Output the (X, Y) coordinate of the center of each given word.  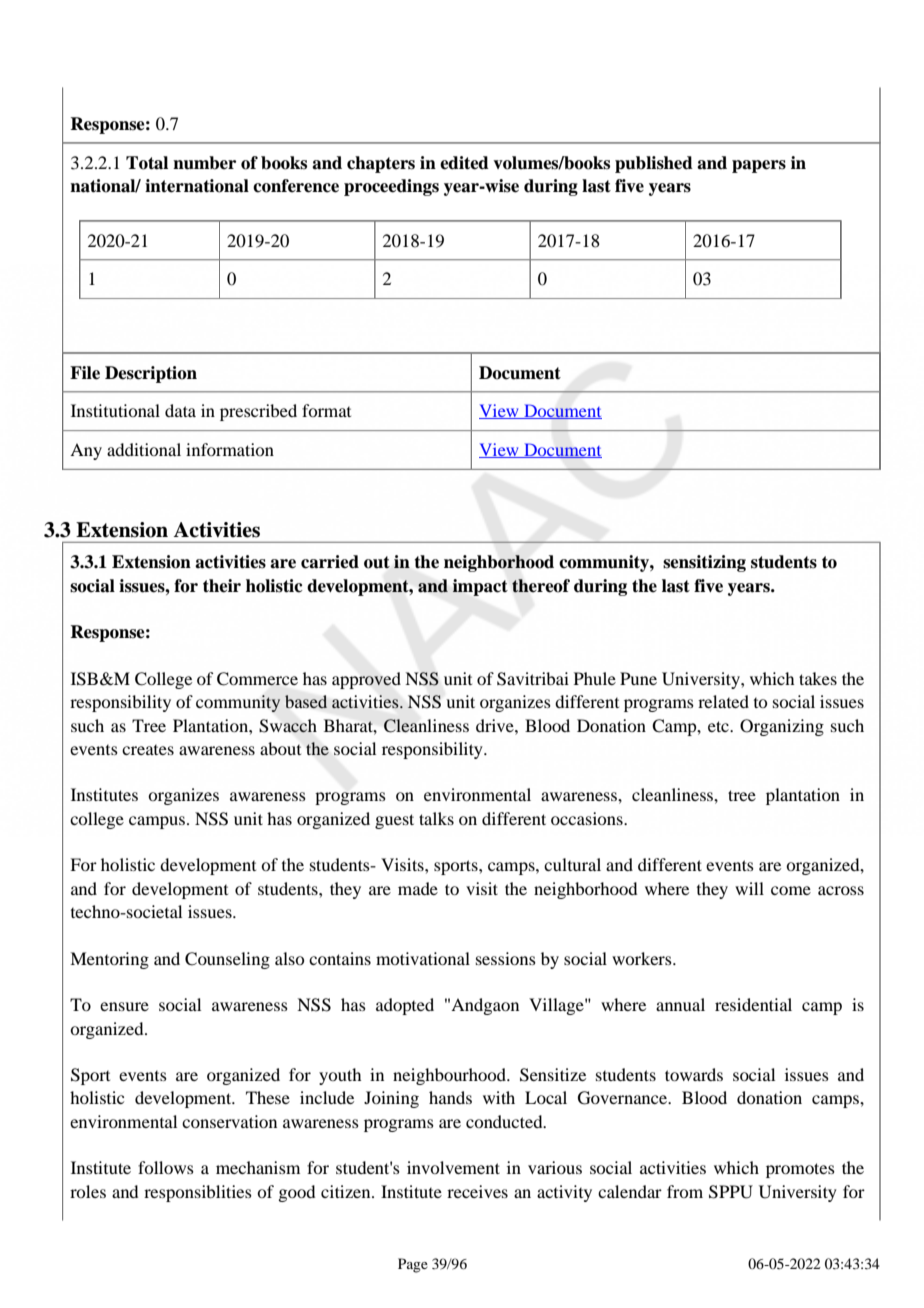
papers (759, 166)
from (685, 1191)
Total (147, 163)
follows (166, 1167)
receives (477, 1191)
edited (464, 163)
